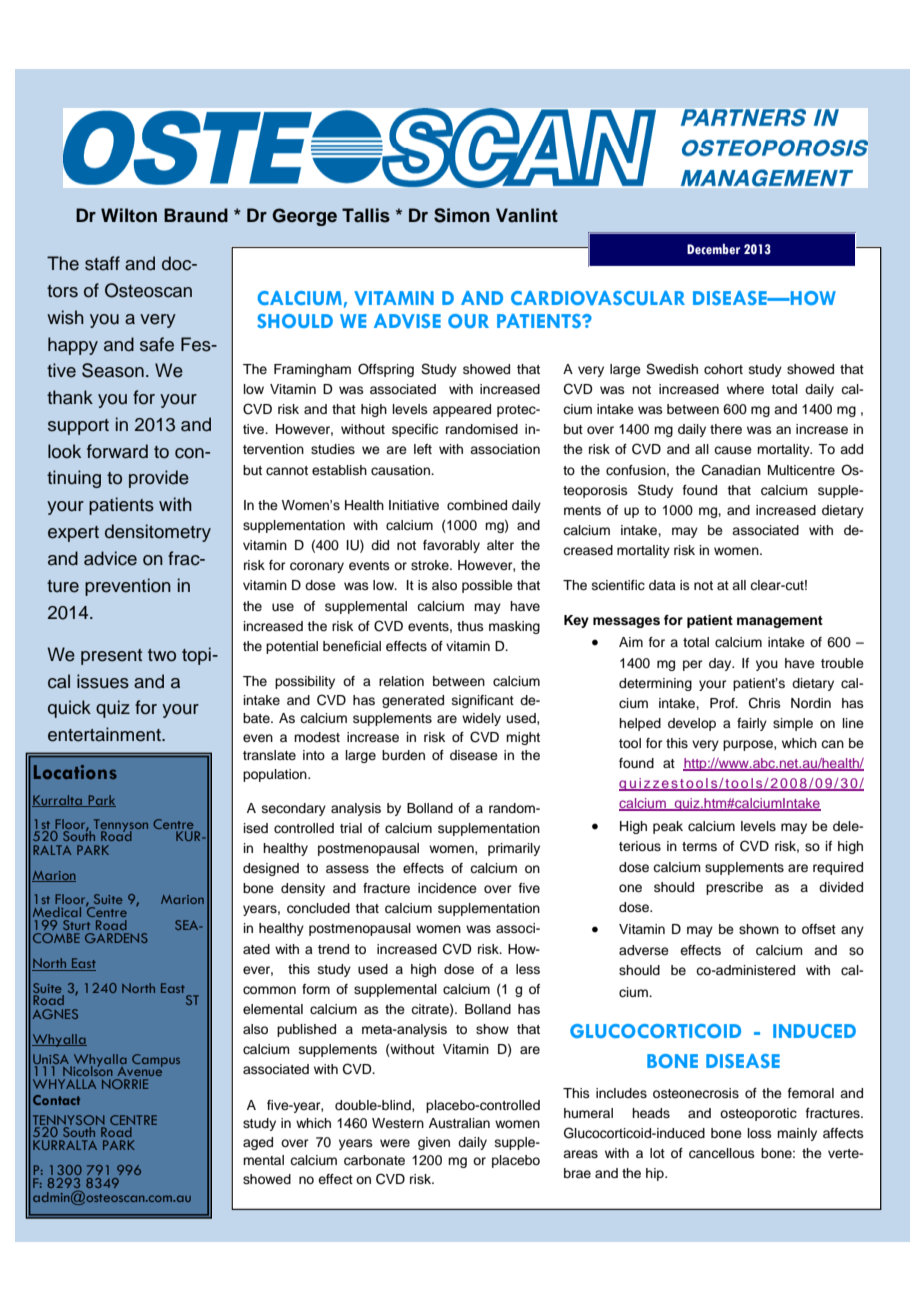  What do you see at coordinates (258, 1143) in the screenshot?
I see `aged` at bounding box center [258, 1143].
